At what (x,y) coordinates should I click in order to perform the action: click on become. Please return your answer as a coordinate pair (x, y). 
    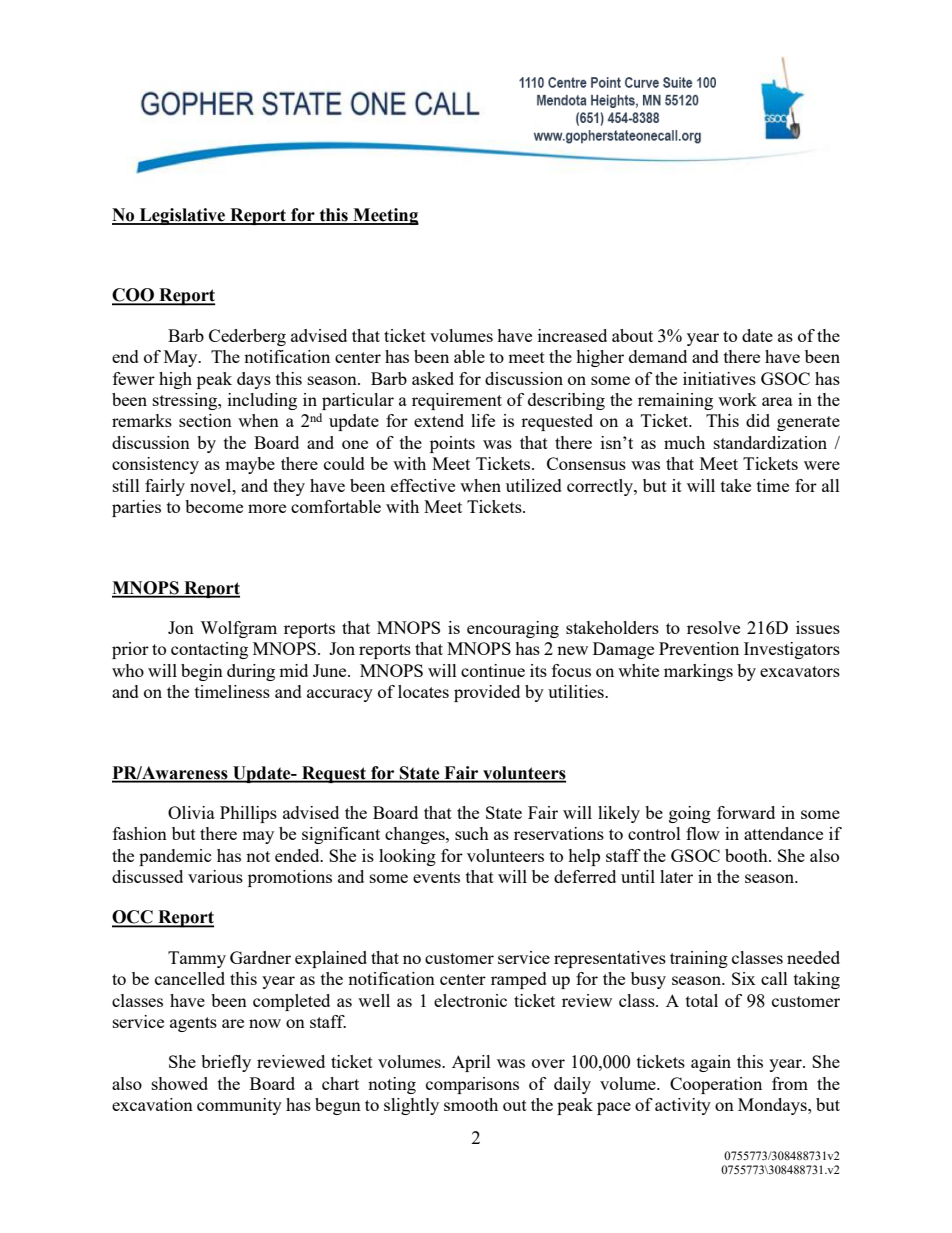
    Looking at the image, I should click on (214, 506).
